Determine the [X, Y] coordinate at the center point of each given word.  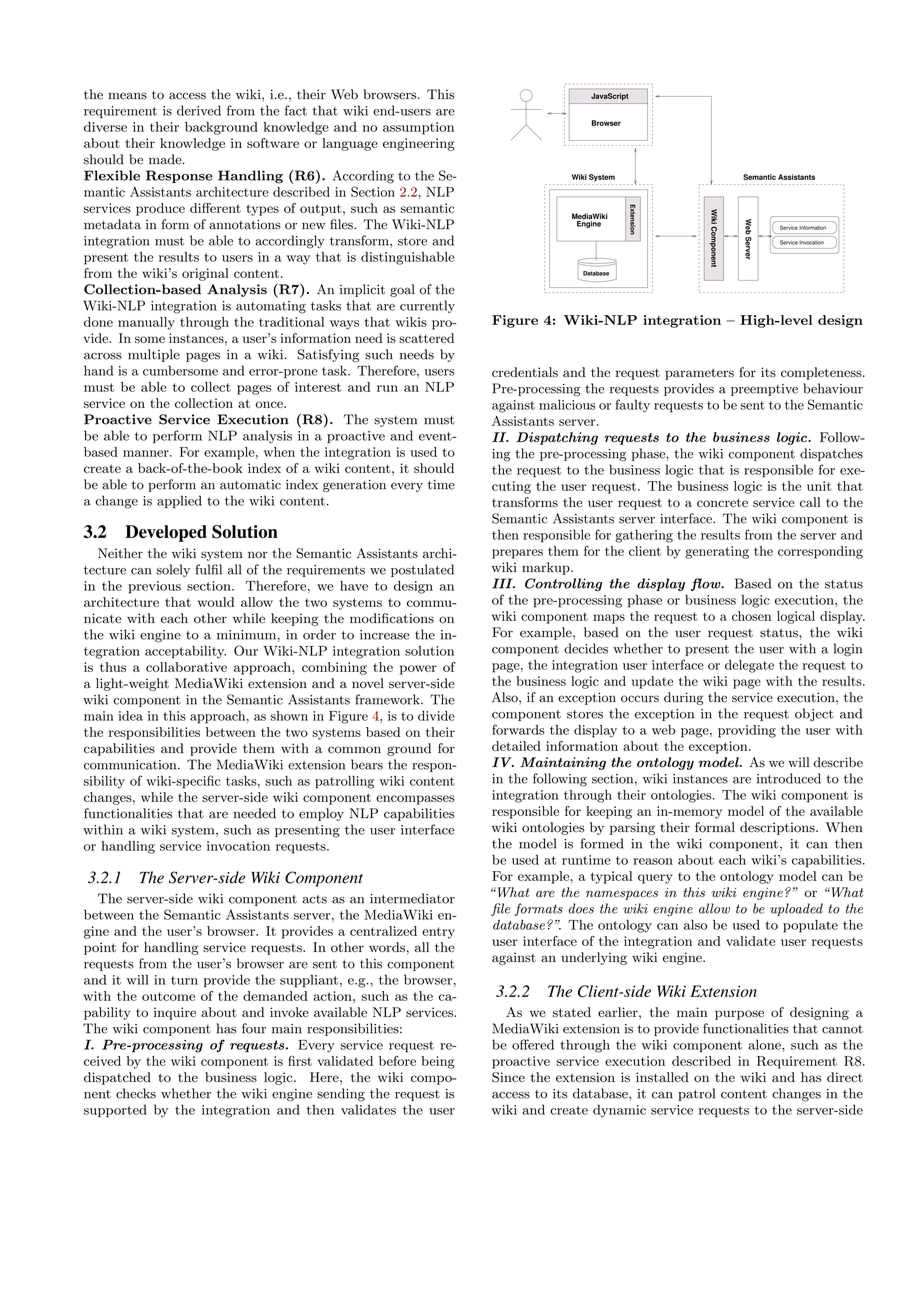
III [503, 583]
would [216, 602]
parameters [699, 374]
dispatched [117, 1078]
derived [199, 110]
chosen [751, 616]
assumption [418, 128]
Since [508, 1077]
